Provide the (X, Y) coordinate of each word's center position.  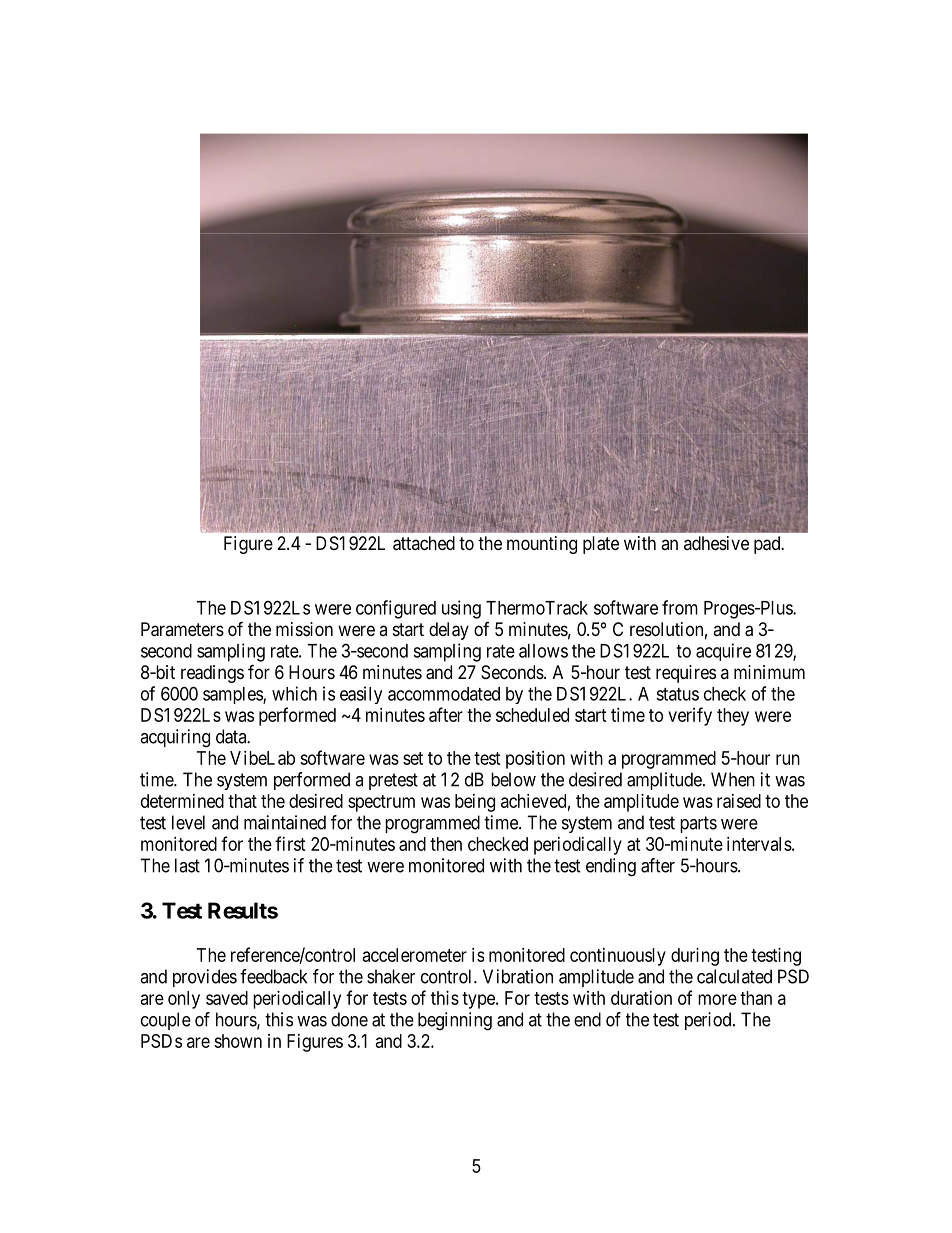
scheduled (532, 715)
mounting (542, 545)
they (733, 717)
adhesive (716, 543)
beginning (455, 1021)
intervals (759, 844)
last (187, 865)
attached (424, 543)
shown (238, 1041)
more (717, 999)
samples (233, 695)
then (446, 844)
